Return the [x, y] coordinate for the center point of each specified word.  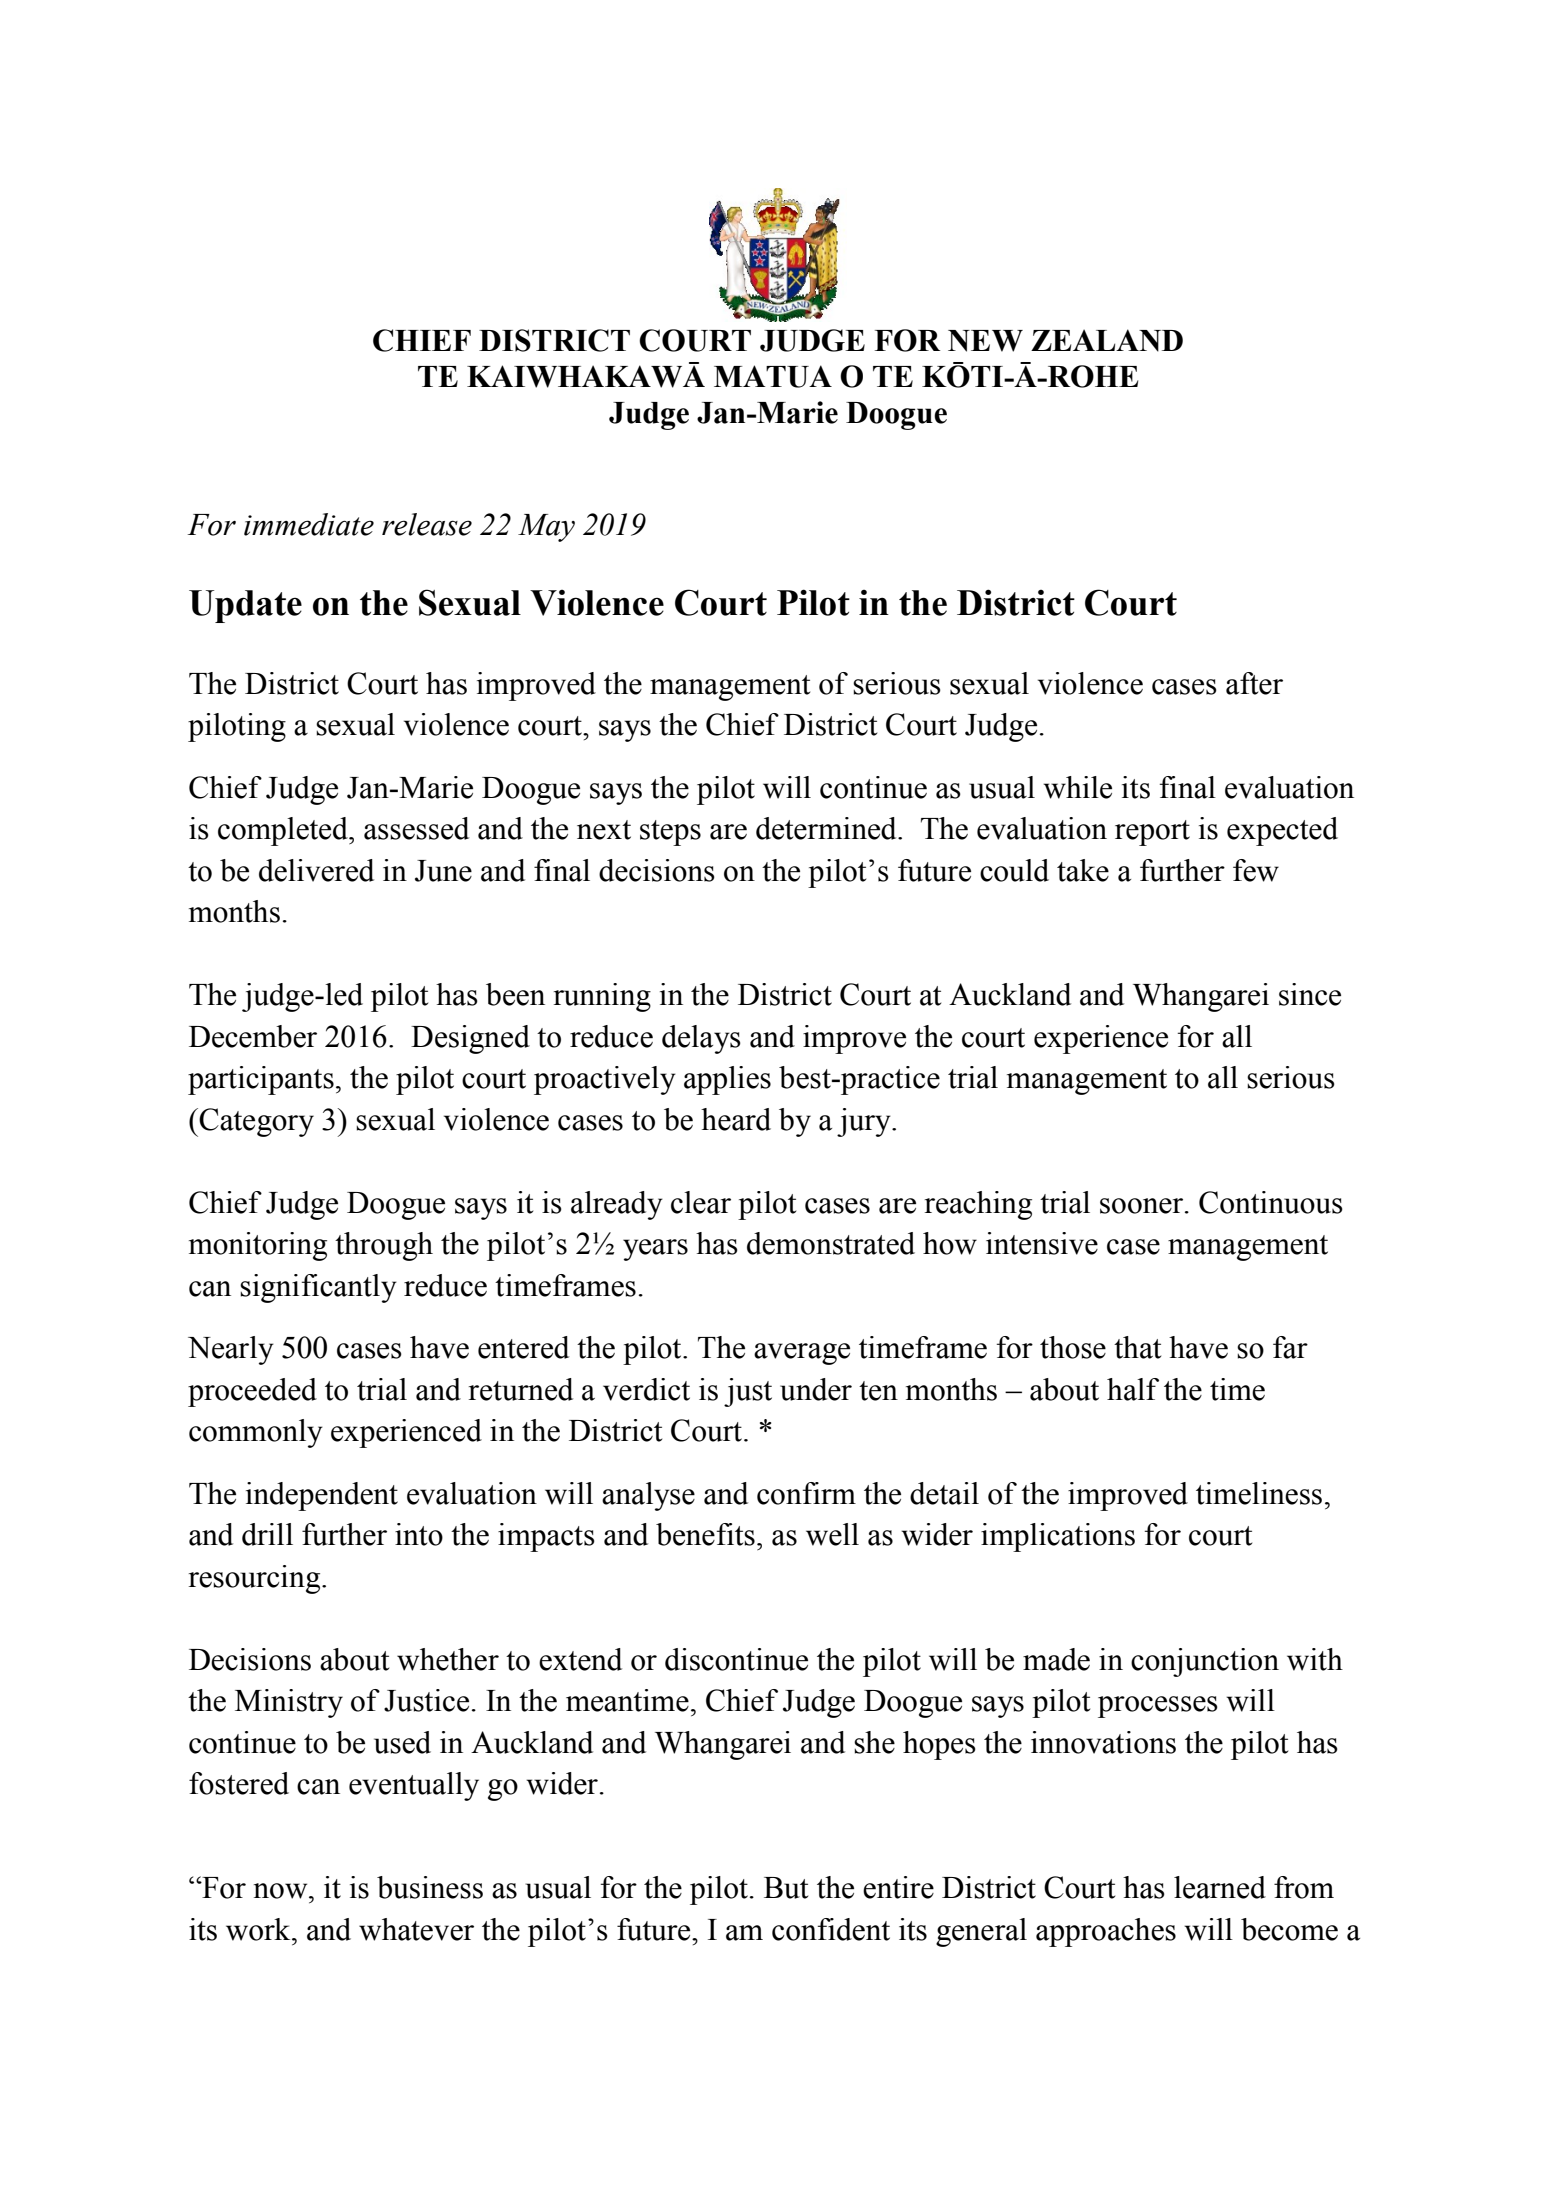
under [816, 1389]
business [430, 1887]
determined [827, 828]
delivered [316, 870]
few [1256, 870]
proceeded [252, 1392]
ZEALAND [1107, 340]
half [1133, 1389]
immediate [309, 524]
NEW [985, 341]
